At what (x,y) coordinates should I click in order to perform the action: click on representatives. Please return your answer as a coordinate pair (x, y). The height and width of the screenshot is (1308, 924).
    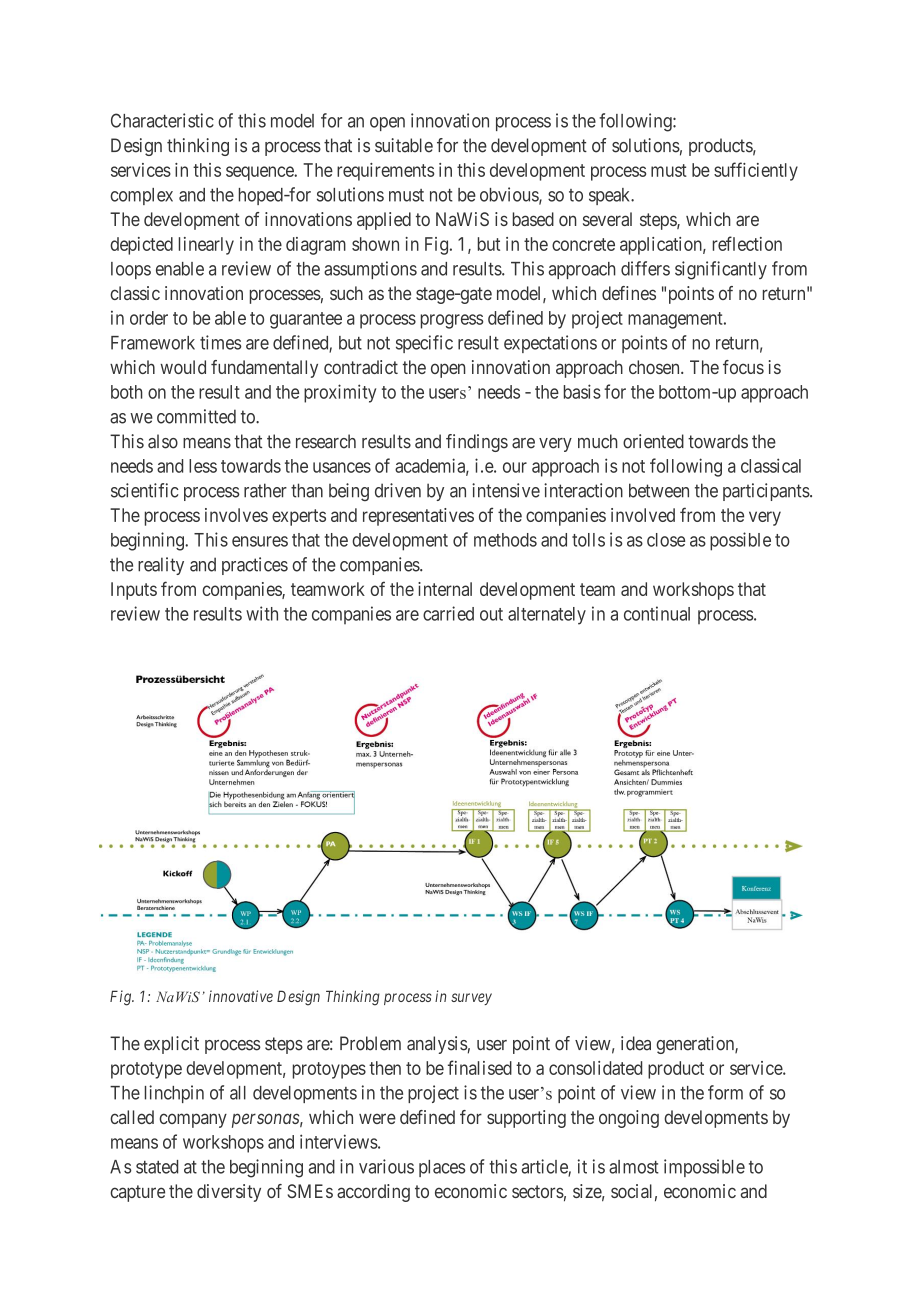
    Looking at the image, I should click on (418, 517).
